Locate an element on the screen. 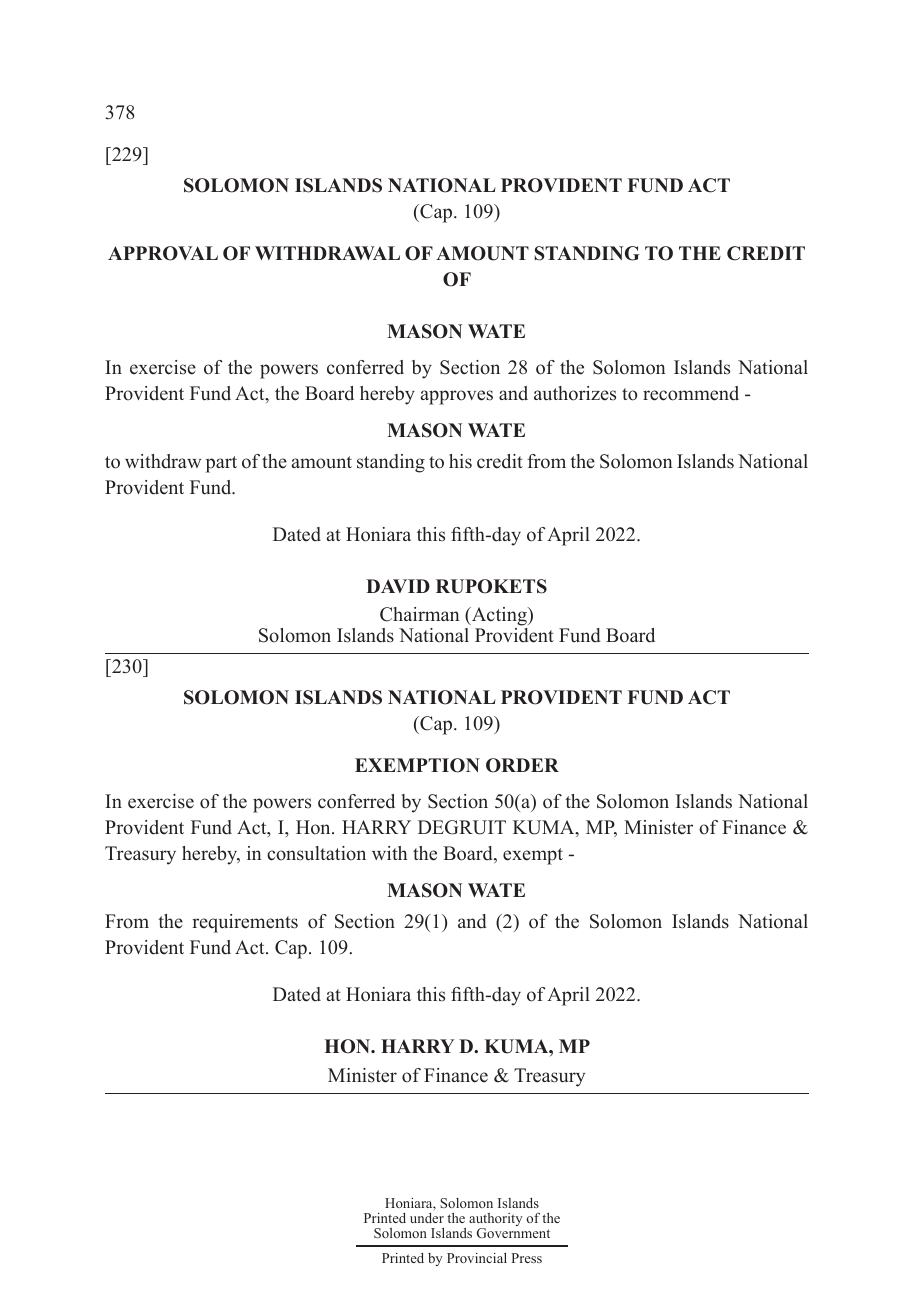  Chairman is located at coordinates (420, 614).
